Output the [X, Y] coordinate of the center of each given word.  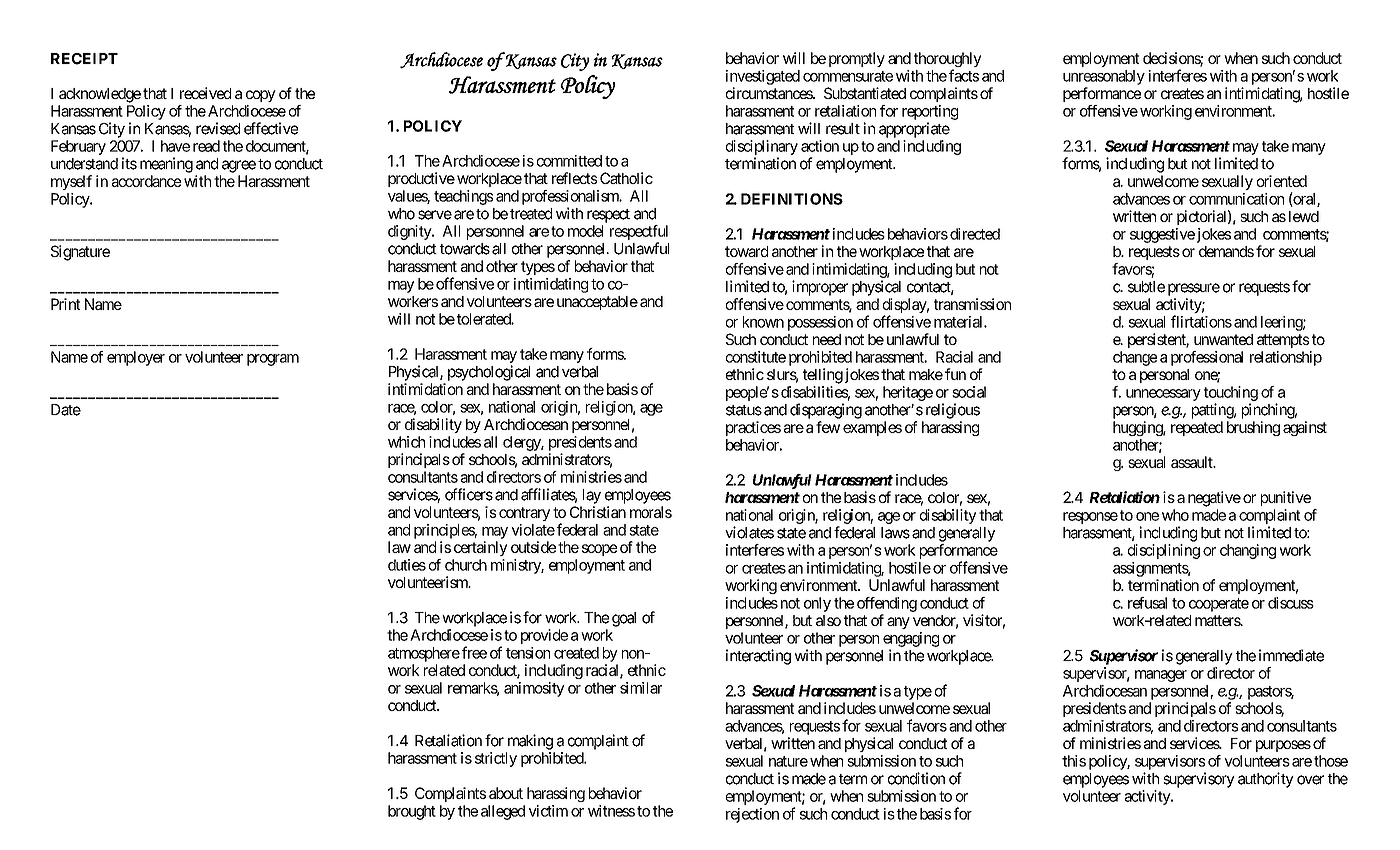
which [406, 442]
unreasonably [1104, 77]
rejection [752, 815]
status [744, 410]
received [205, 93]
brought [412, 812]
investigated [763, 77]
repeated [1197, 428]
